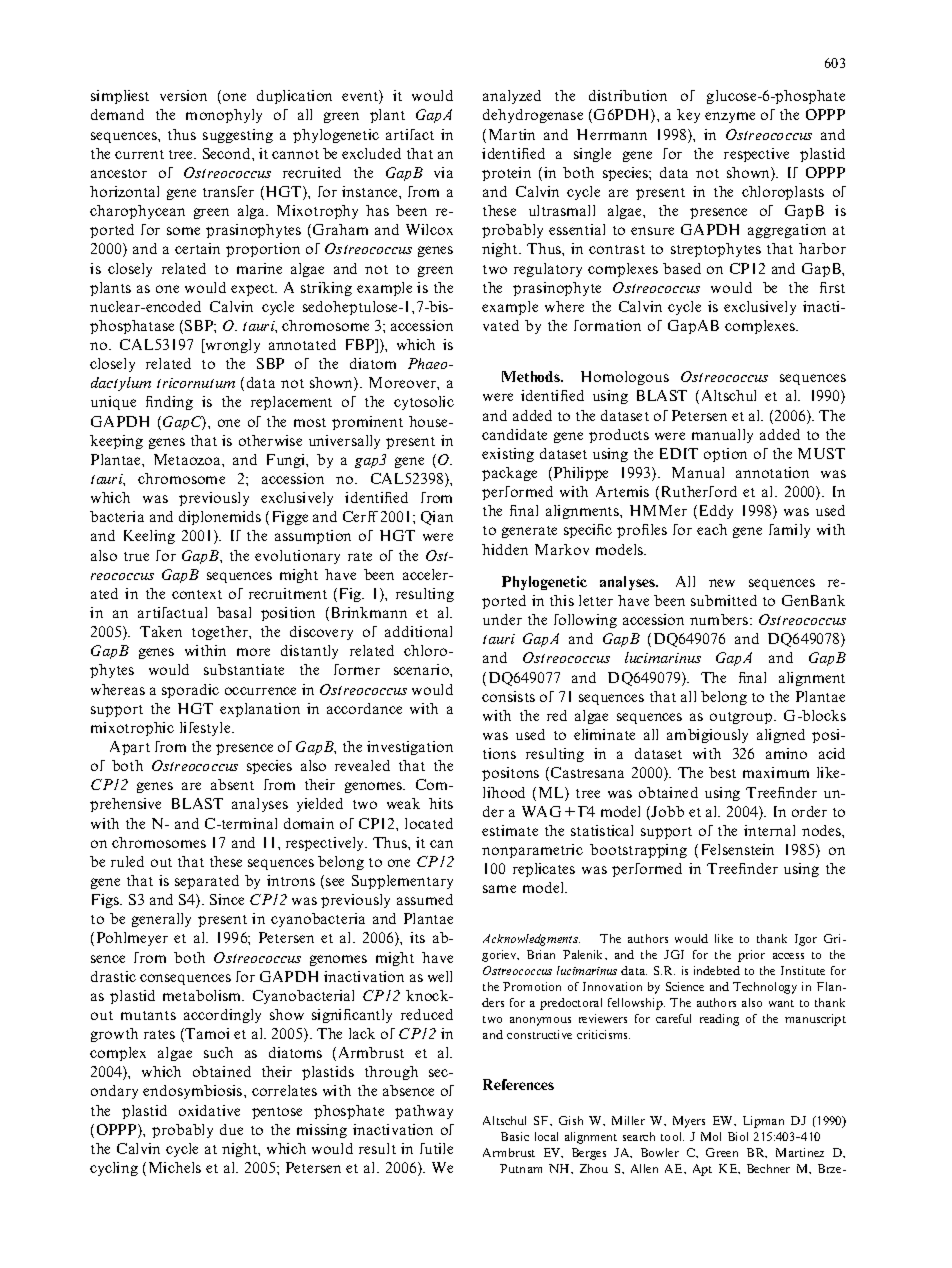 The image size is (952, 1268). What do you see at coordinates (436, 1148) in the image?
I see `futile` at bounding box center [436, 1148].
